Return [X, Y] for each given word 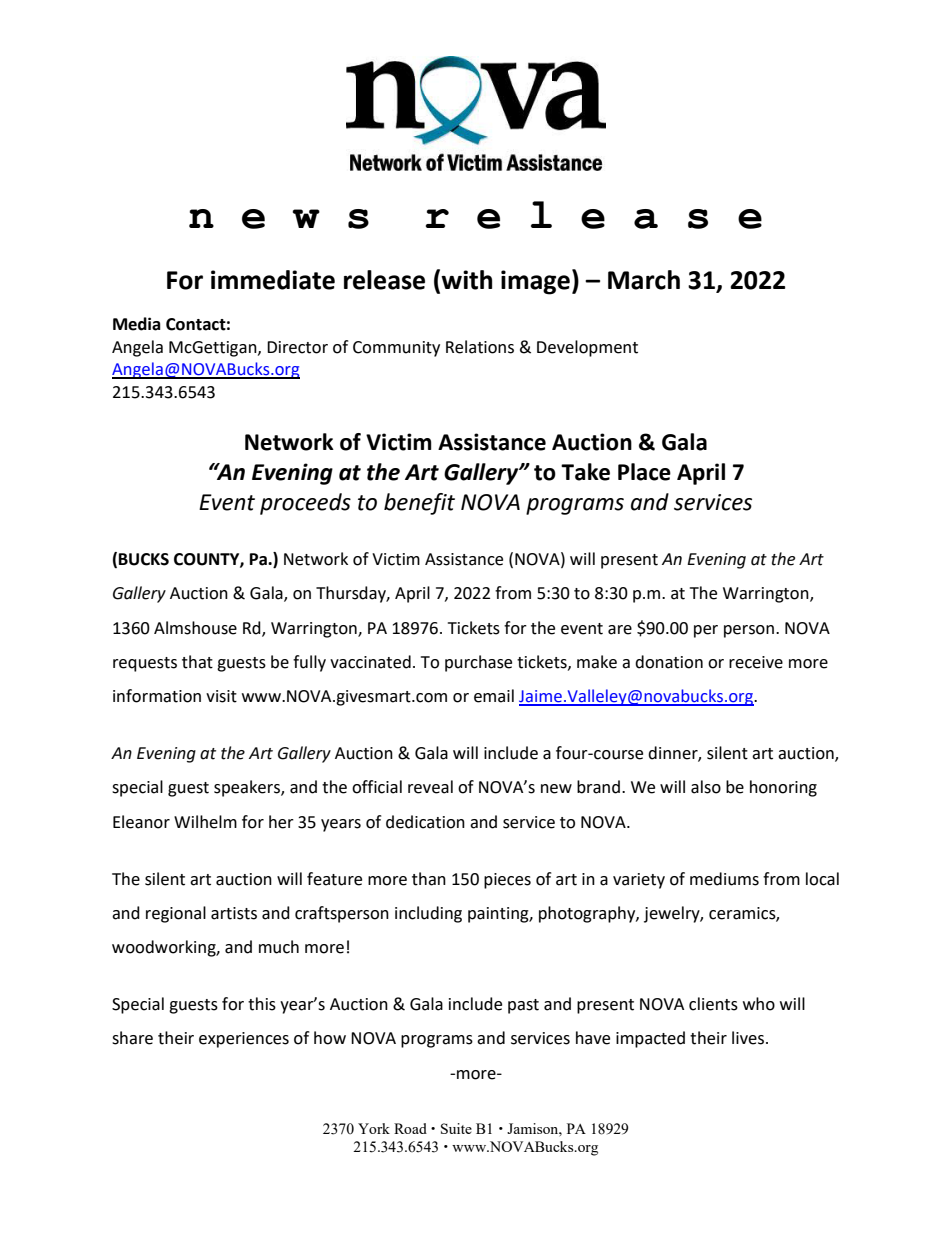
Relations [480, 347]
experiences [244, 1040]
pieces [507, 881]
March [644, 280]
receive [756, 662]
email [494, 696]
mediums [724, 879]
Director [297, 347]
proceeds [305, 504]
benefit [419, 504]
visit [221, 696]
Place [644, 472]
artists [234, 913]
